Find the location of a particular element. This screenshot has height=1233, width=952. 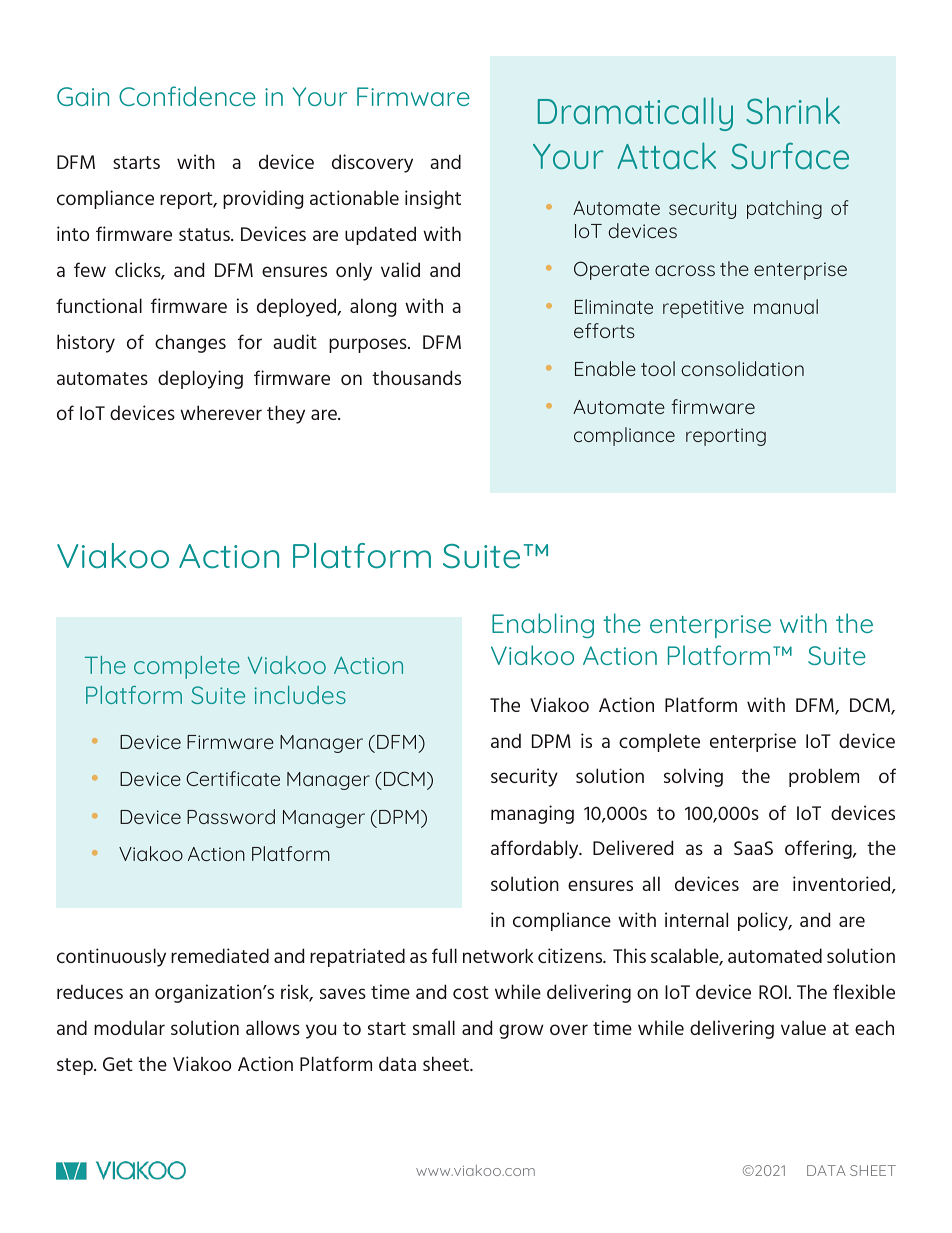

consolidation is located at coordinates (743, 368).
